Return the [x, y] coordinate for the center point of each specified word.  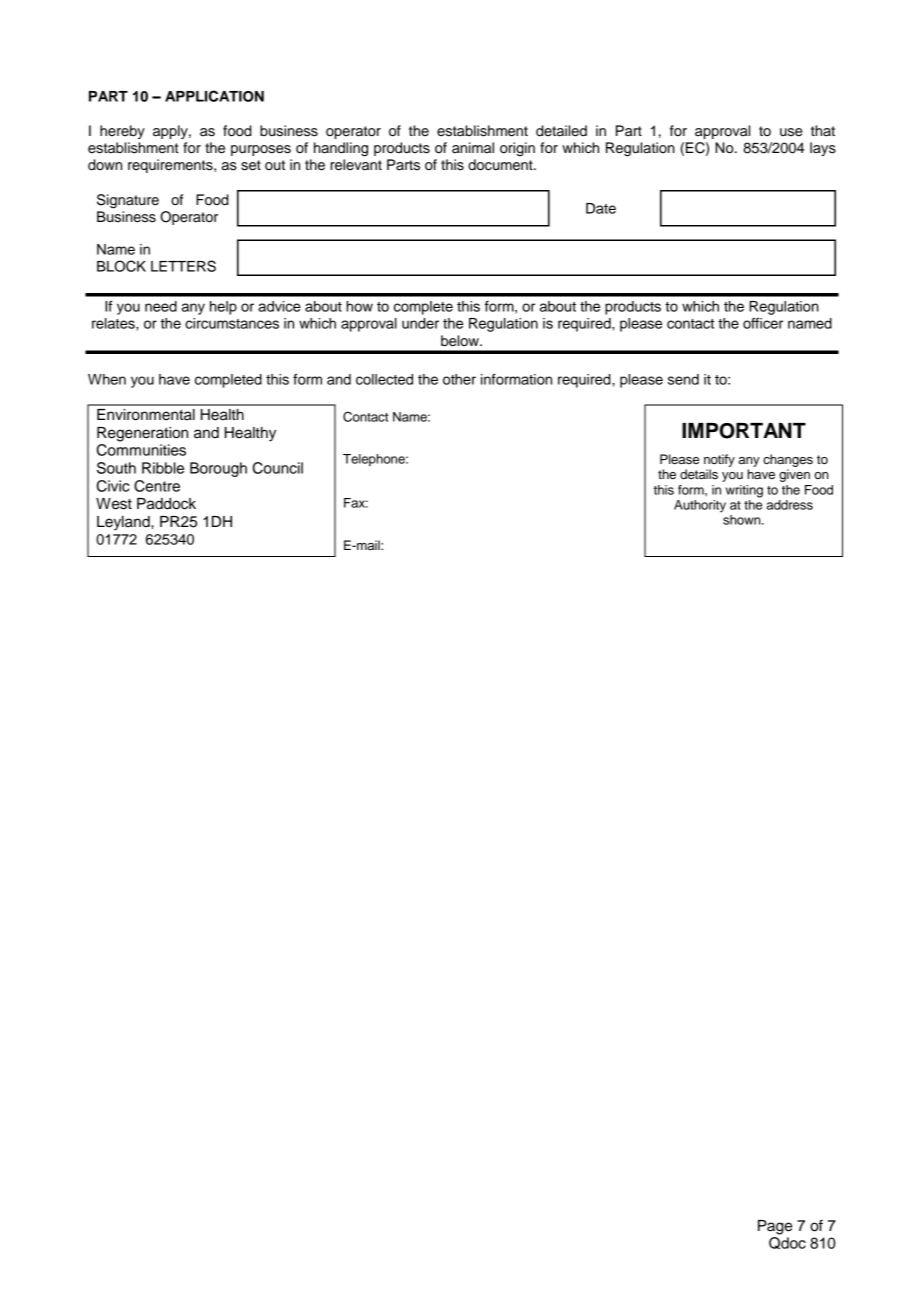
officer [763, 323]
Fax [356, 503]
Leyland [124, 523]
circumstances [232, 323]
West [114, 504]
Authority [700, 506]
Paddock [166, 504]
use [791, 132]
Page [775, 1227]
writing [744, 491]
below [461, 341]
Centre [157, 486]
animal [473, 148]
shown [743, 520]
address [790, 505]
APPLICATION [214, 96]
